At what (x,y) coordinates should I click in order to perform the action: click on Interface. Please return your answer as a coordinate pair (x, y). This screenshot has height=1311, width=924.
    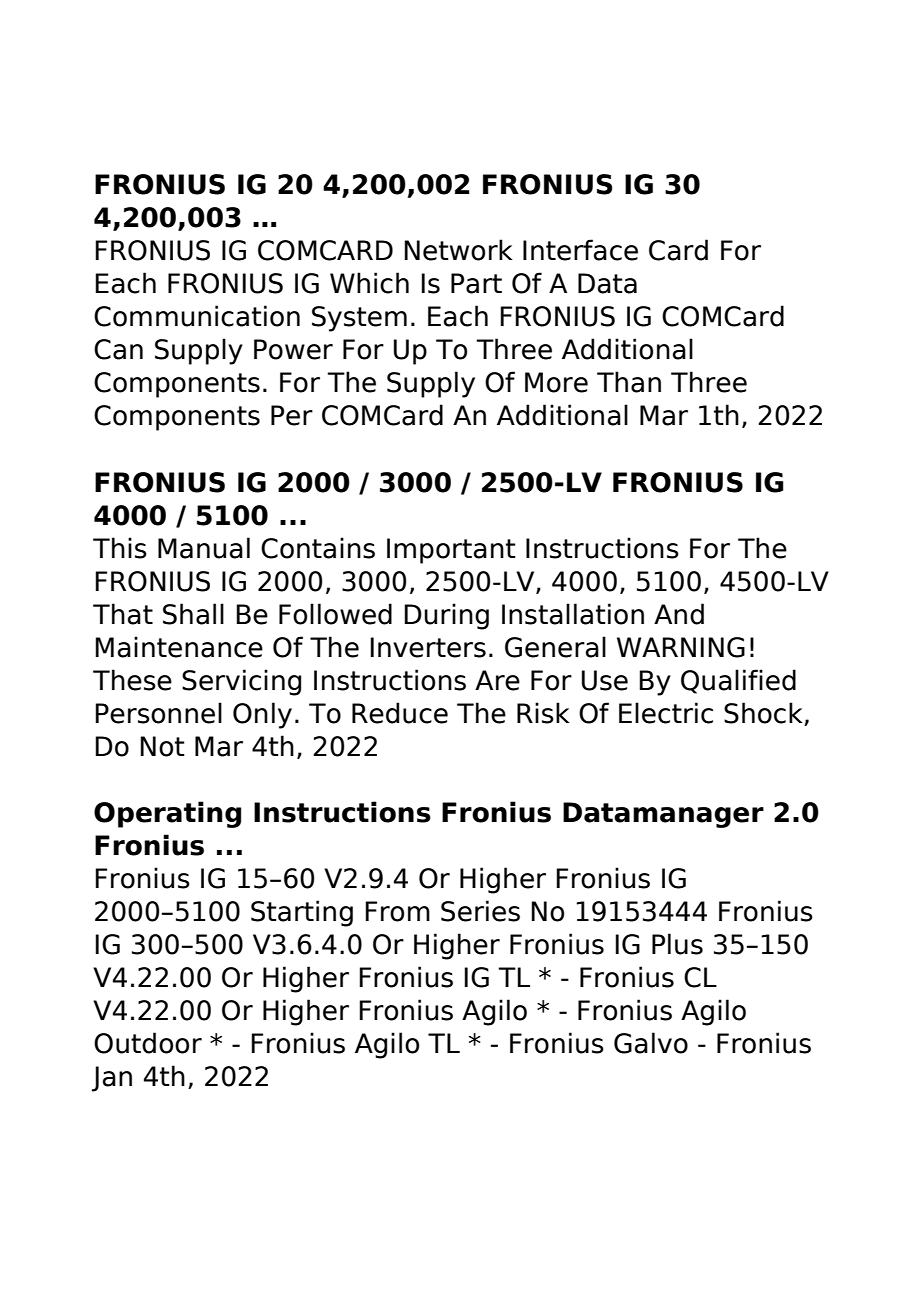
    Looking at the image, I should click on (580, 250).
